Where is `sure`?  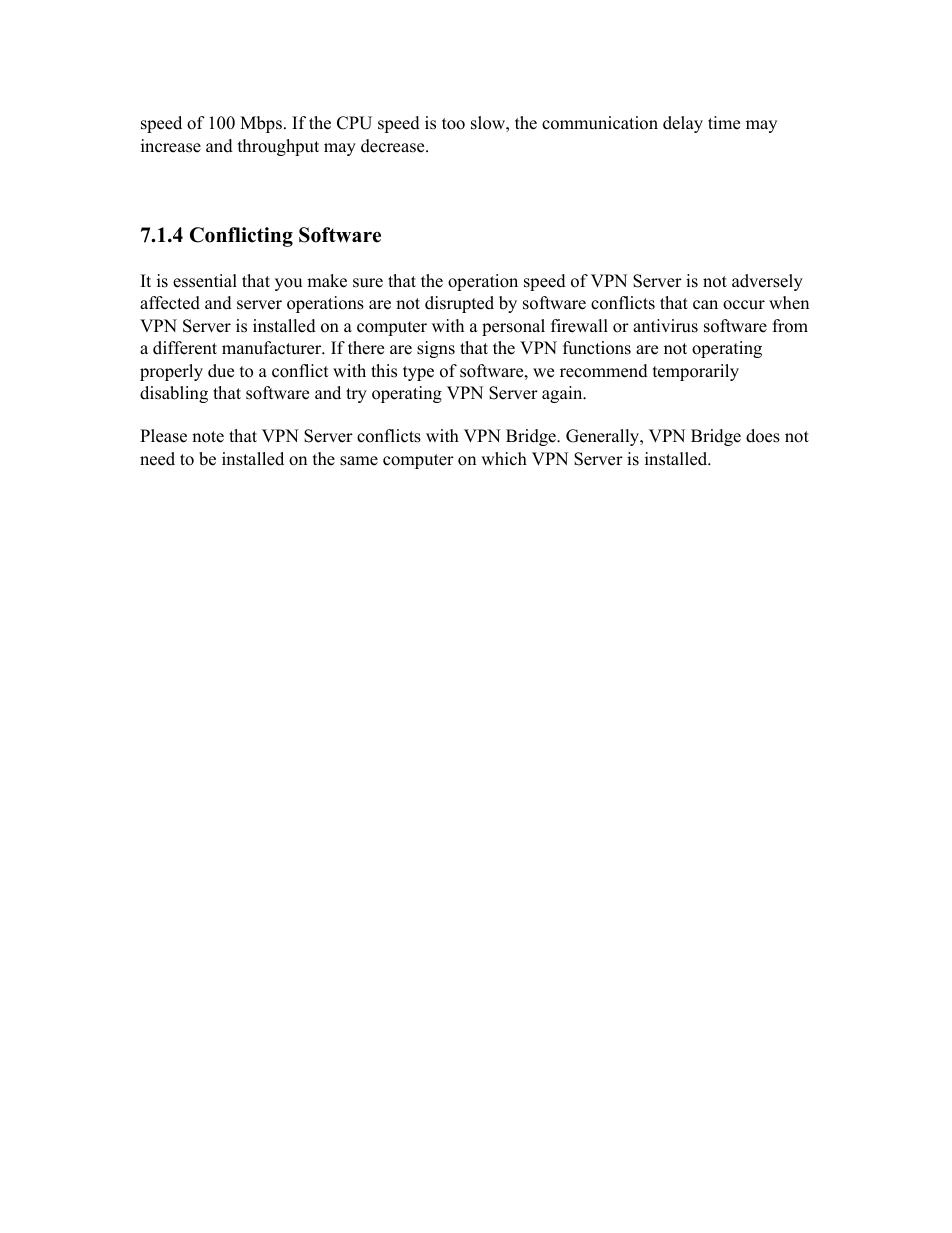 sure is located at coordinates (368, 283).
